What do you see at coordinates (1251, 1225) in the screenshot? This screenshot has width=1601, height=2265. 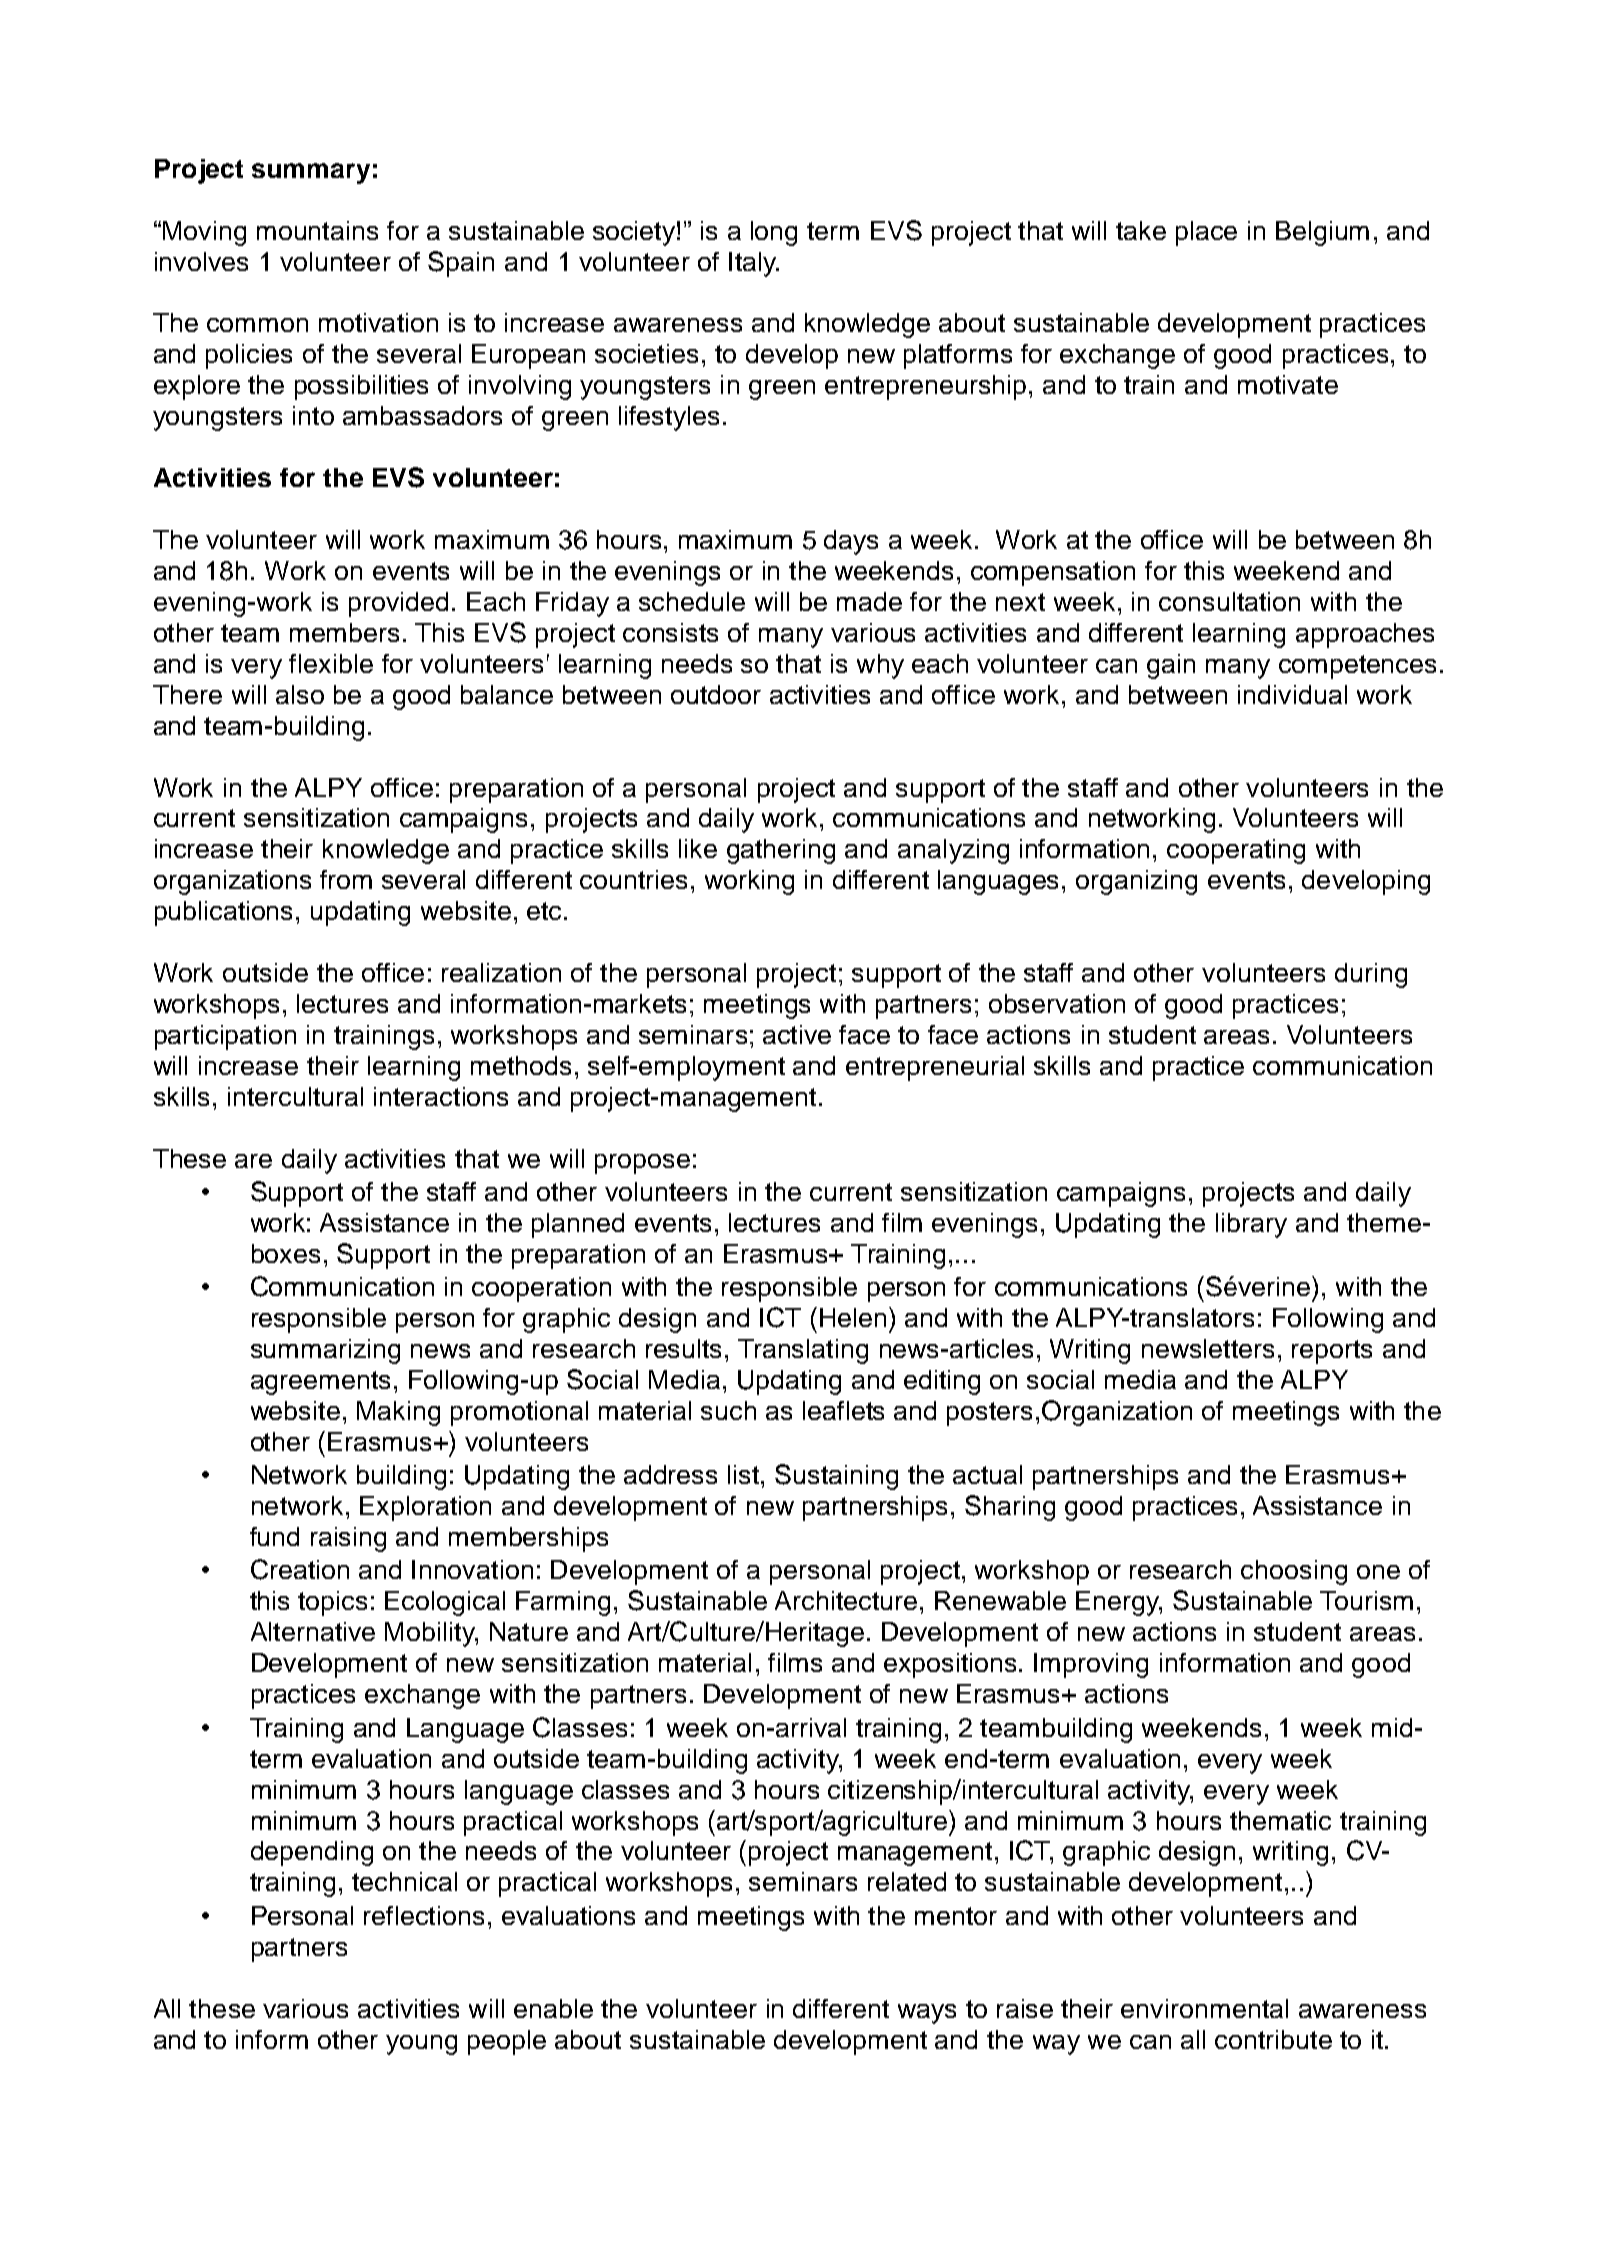 I see `library` at bounding box center [1251, 1225].
